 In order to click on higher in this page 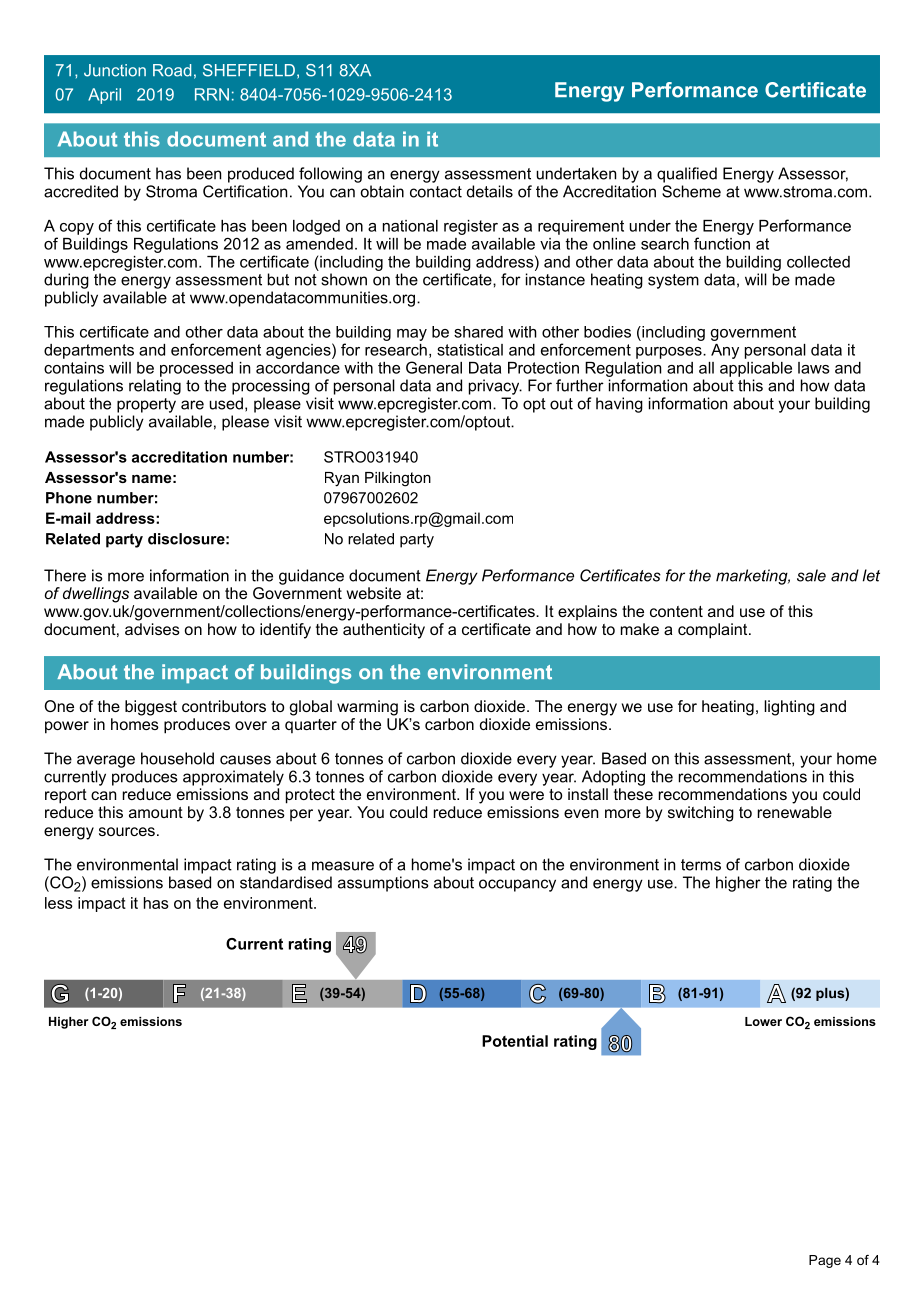, I will do `click(738, 884)`.
